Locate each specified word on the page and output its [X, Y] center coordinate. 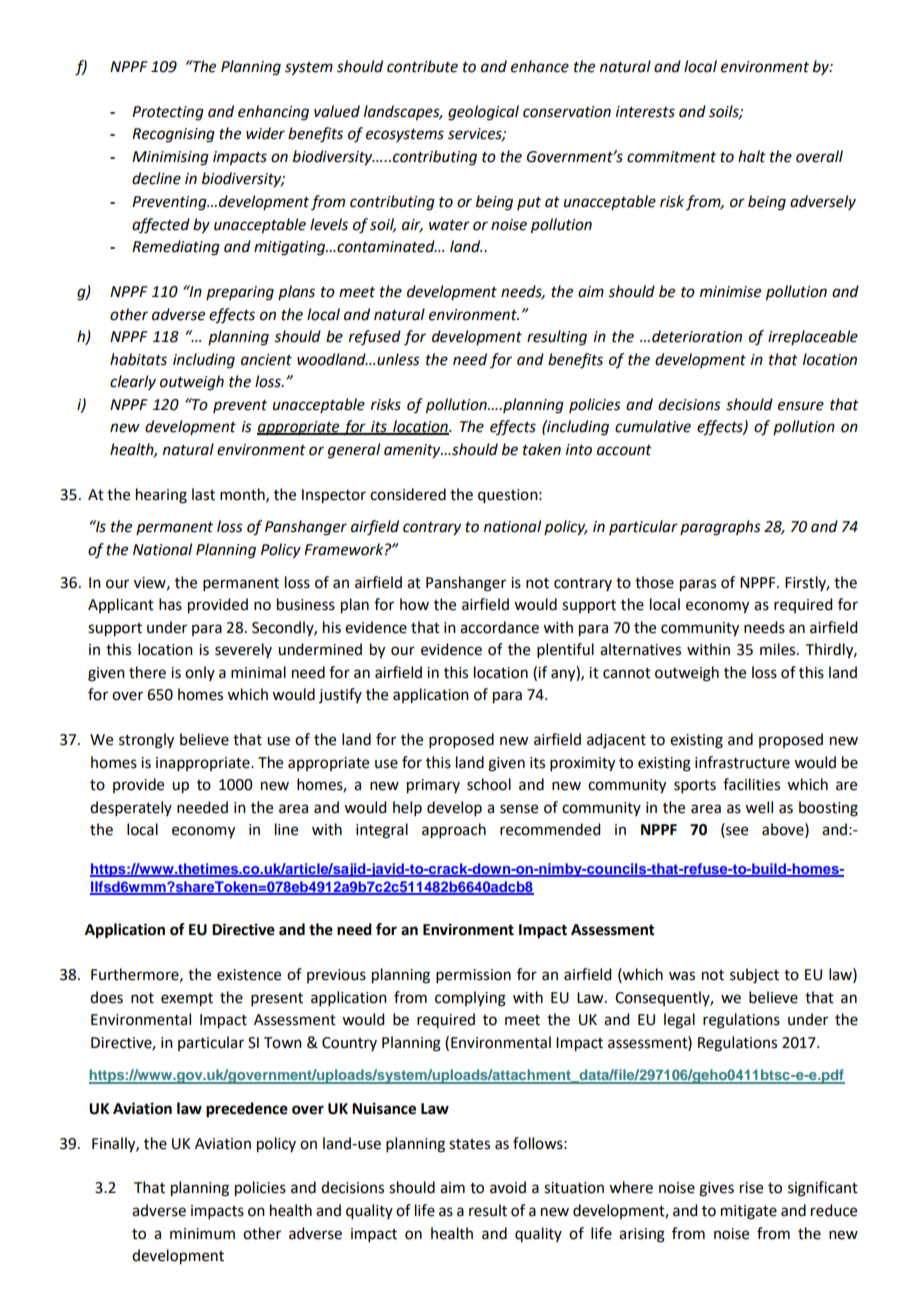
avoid [508, 1187]
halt [752, 156]
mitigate [749, 1212]
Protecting [168, 113]
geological [483, 113]
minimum [202, 1234]
